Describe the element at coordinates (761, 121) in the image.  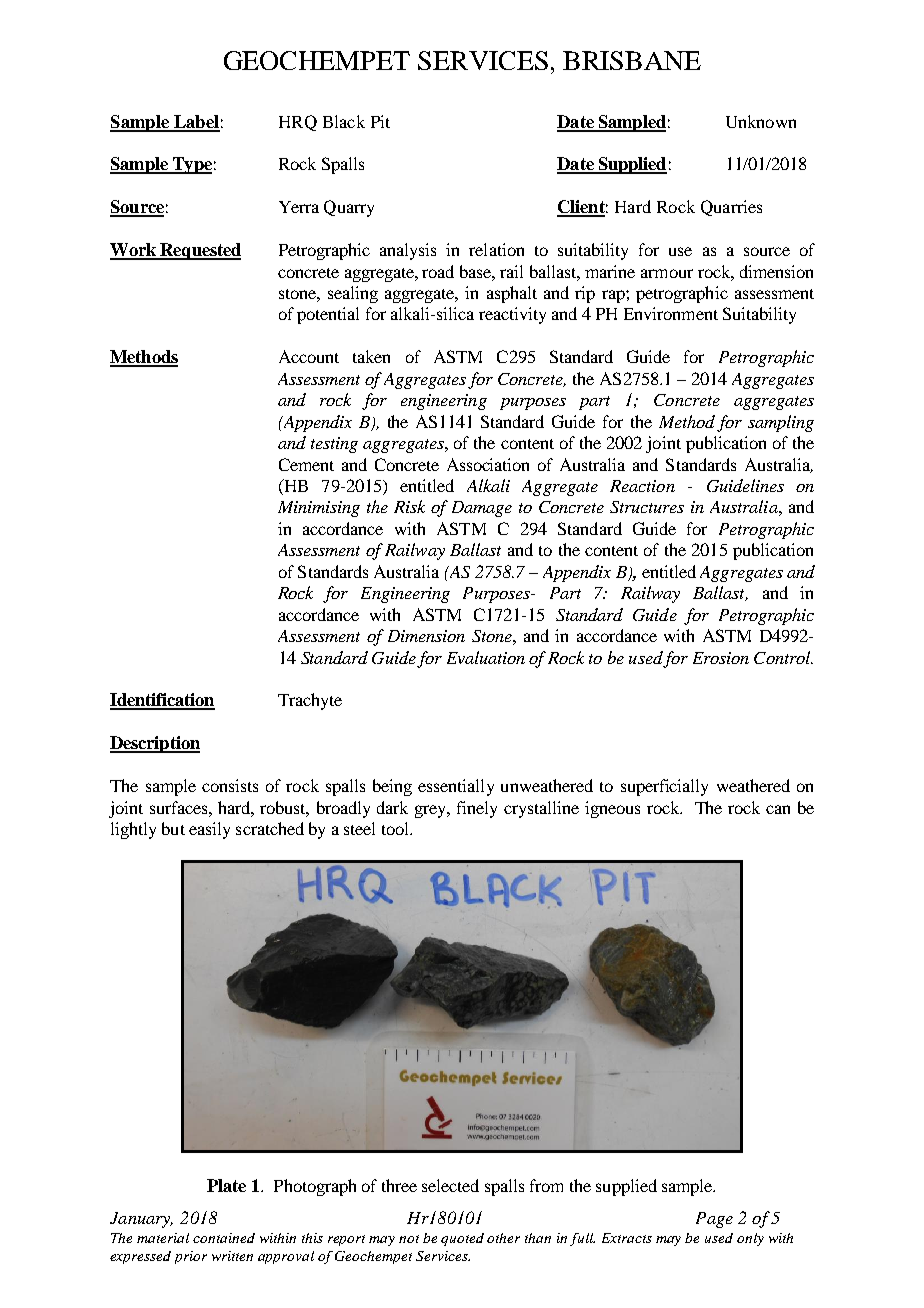
I see `Unknown` at that location.
